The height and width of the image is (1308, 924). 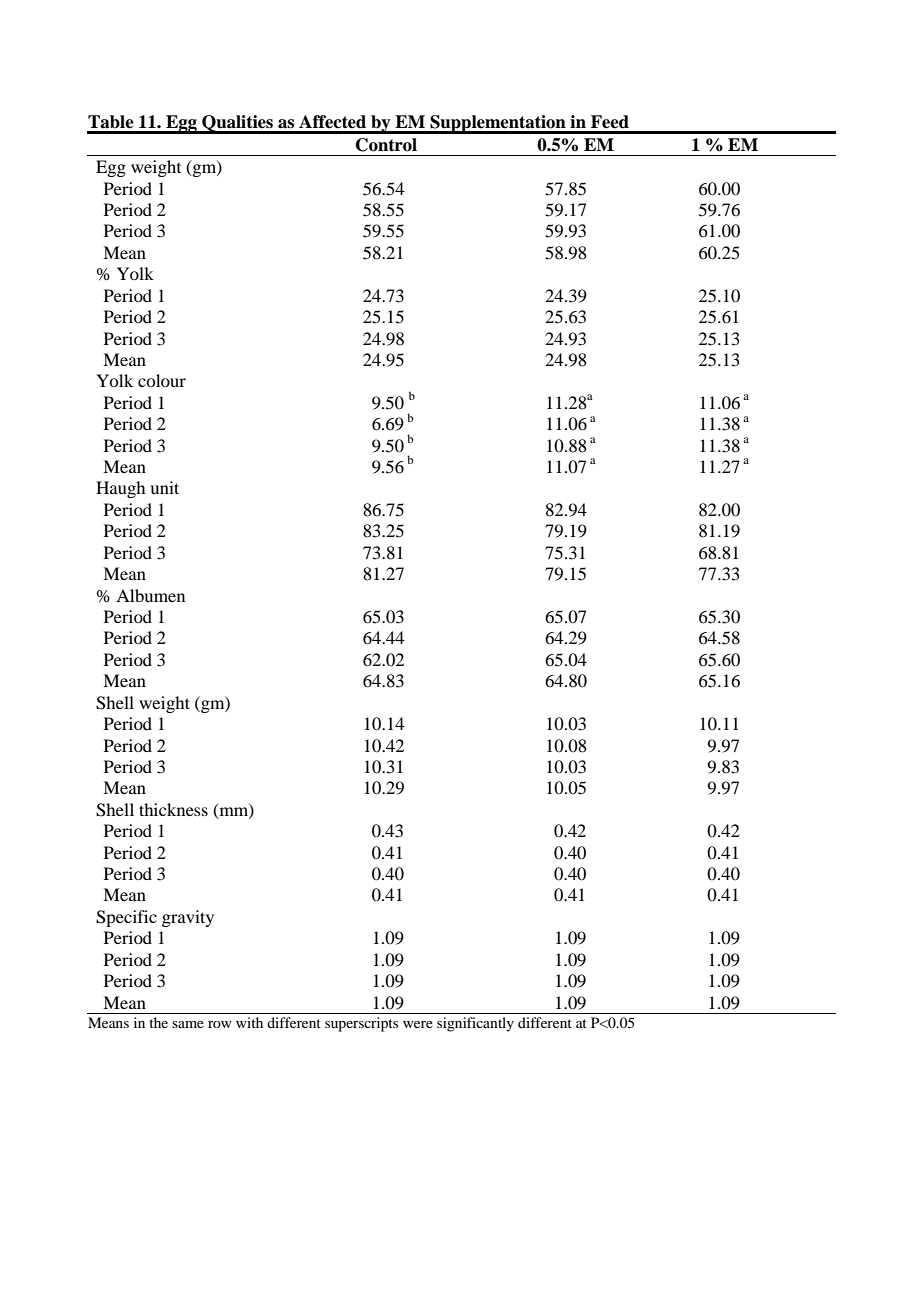 I want to click on Control, so click(x=386, y=145).
